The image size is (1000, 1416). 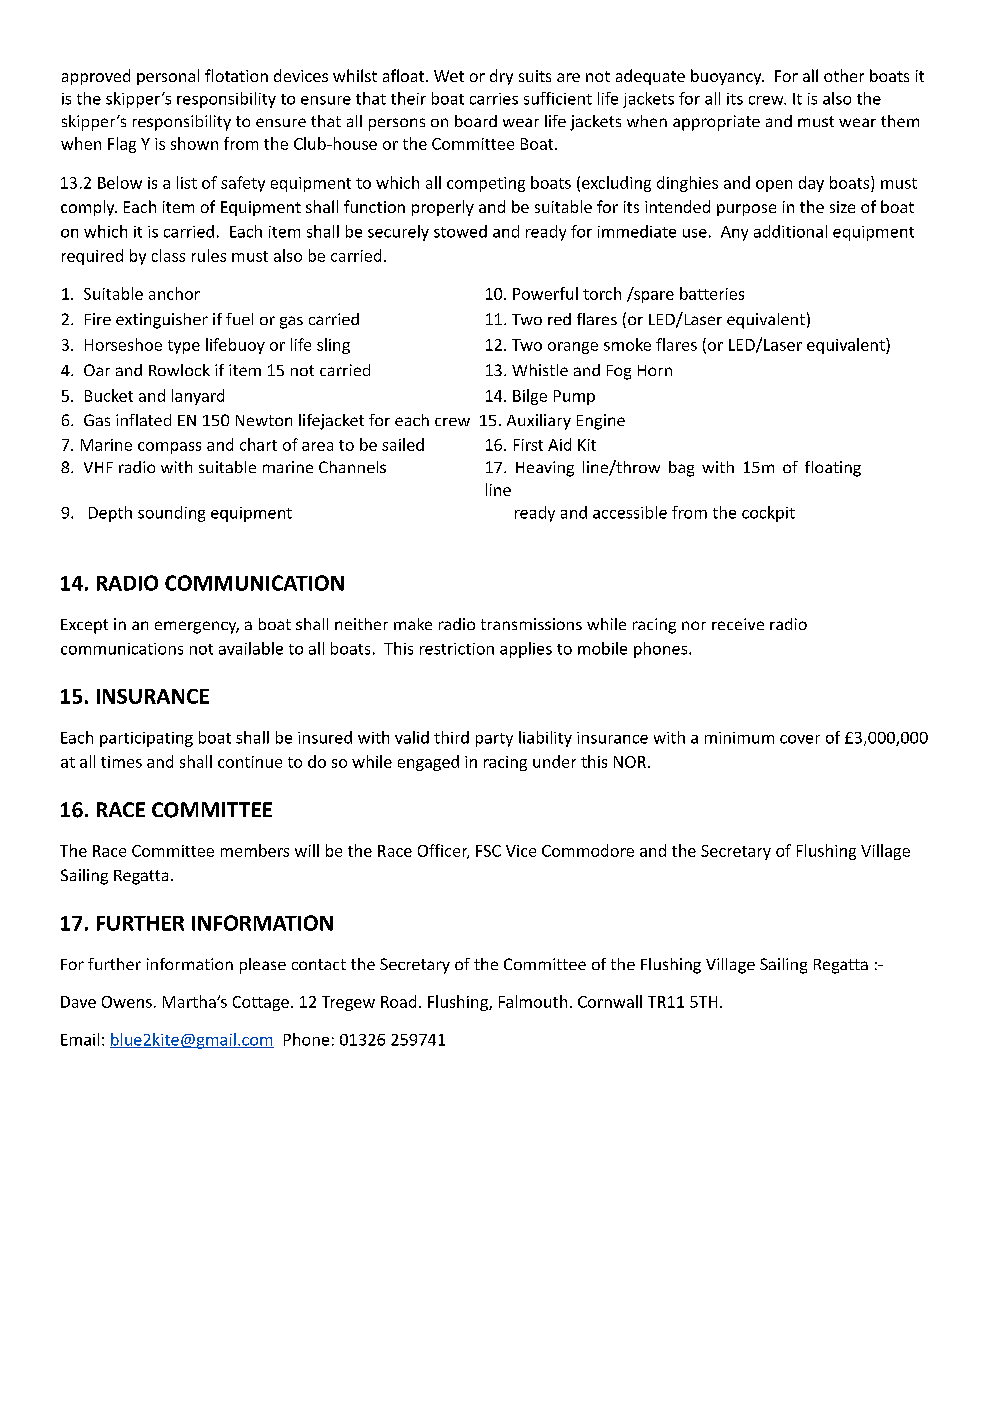 What do you see at coordinates (530, 397) in the image?
I see `Bilge` at bounding box center [530, 397].
